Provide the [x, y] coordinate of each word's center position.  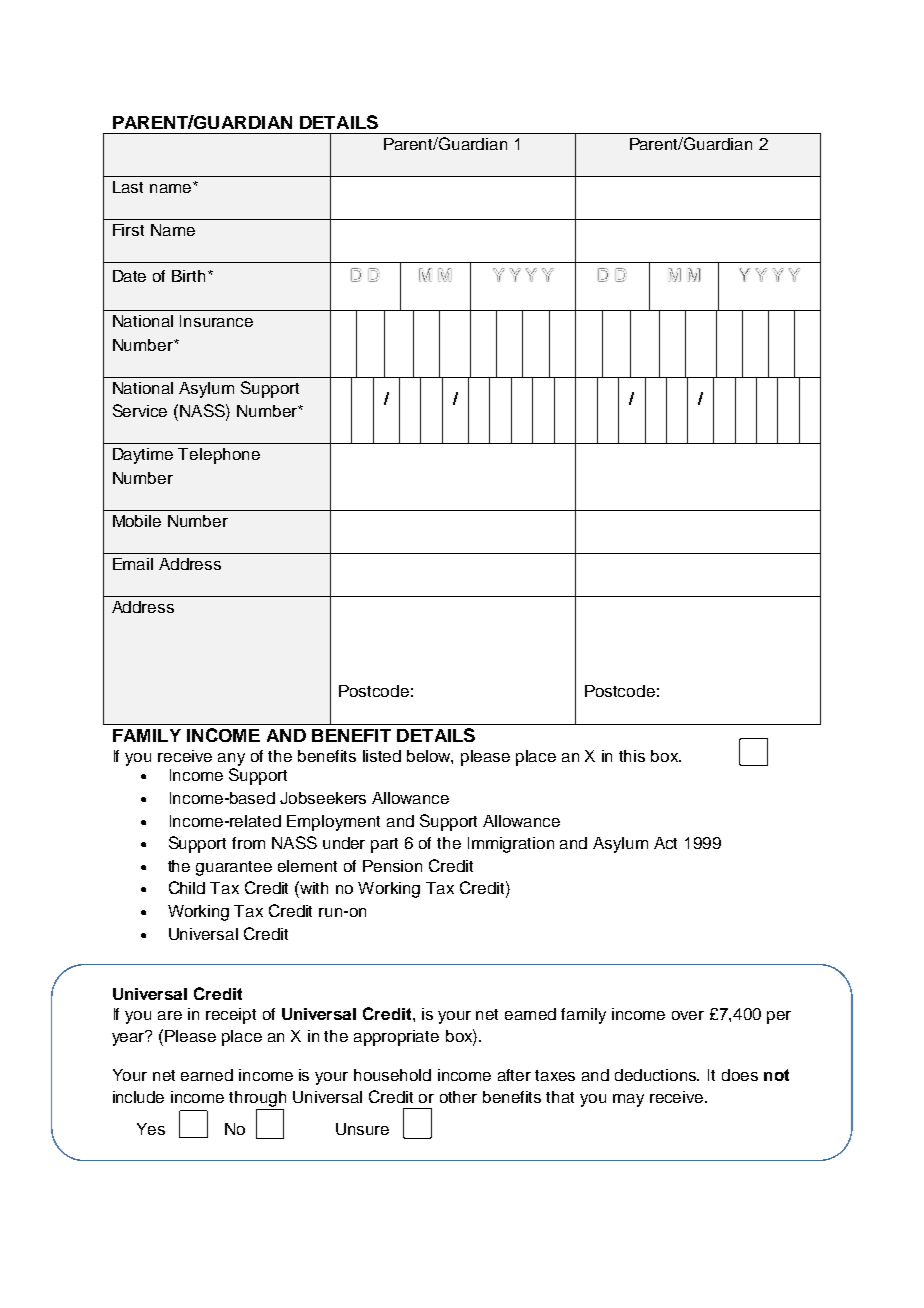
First [128, 230]
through [257, 1100]
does [740, 1075]
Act [665, 843]
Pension [392, 866]
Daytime [143, 456]
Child [187, 887]
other [458, 1097]
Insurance [216, 321]
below [430, 757]
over [688, 1015]
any [231, 759]
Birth [188, 276]
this [632, 756]
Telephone [219, 456]
